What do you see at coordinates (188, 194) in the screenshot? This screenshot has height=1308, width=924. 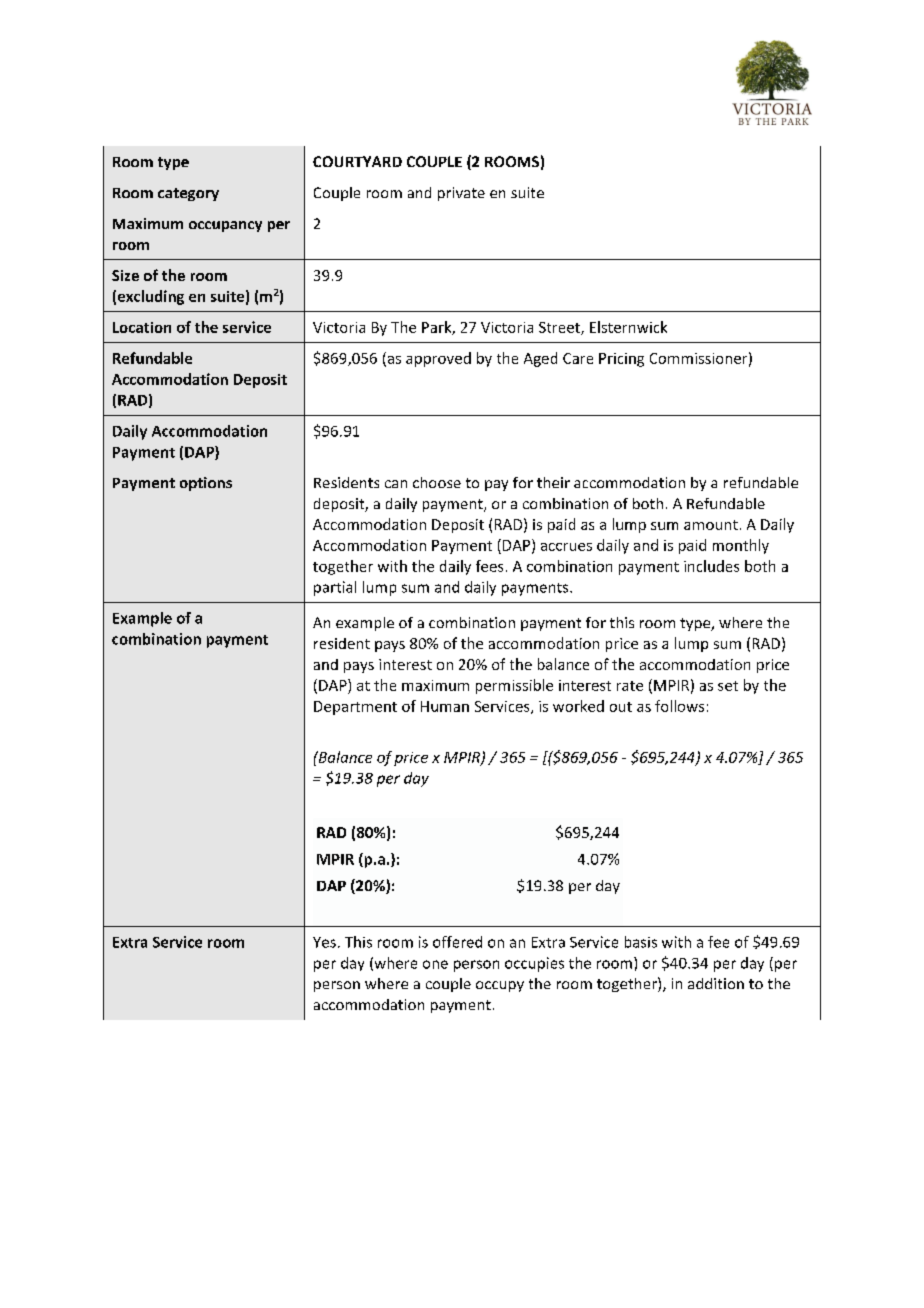 I see `category` at bounding box center [188, 194].
